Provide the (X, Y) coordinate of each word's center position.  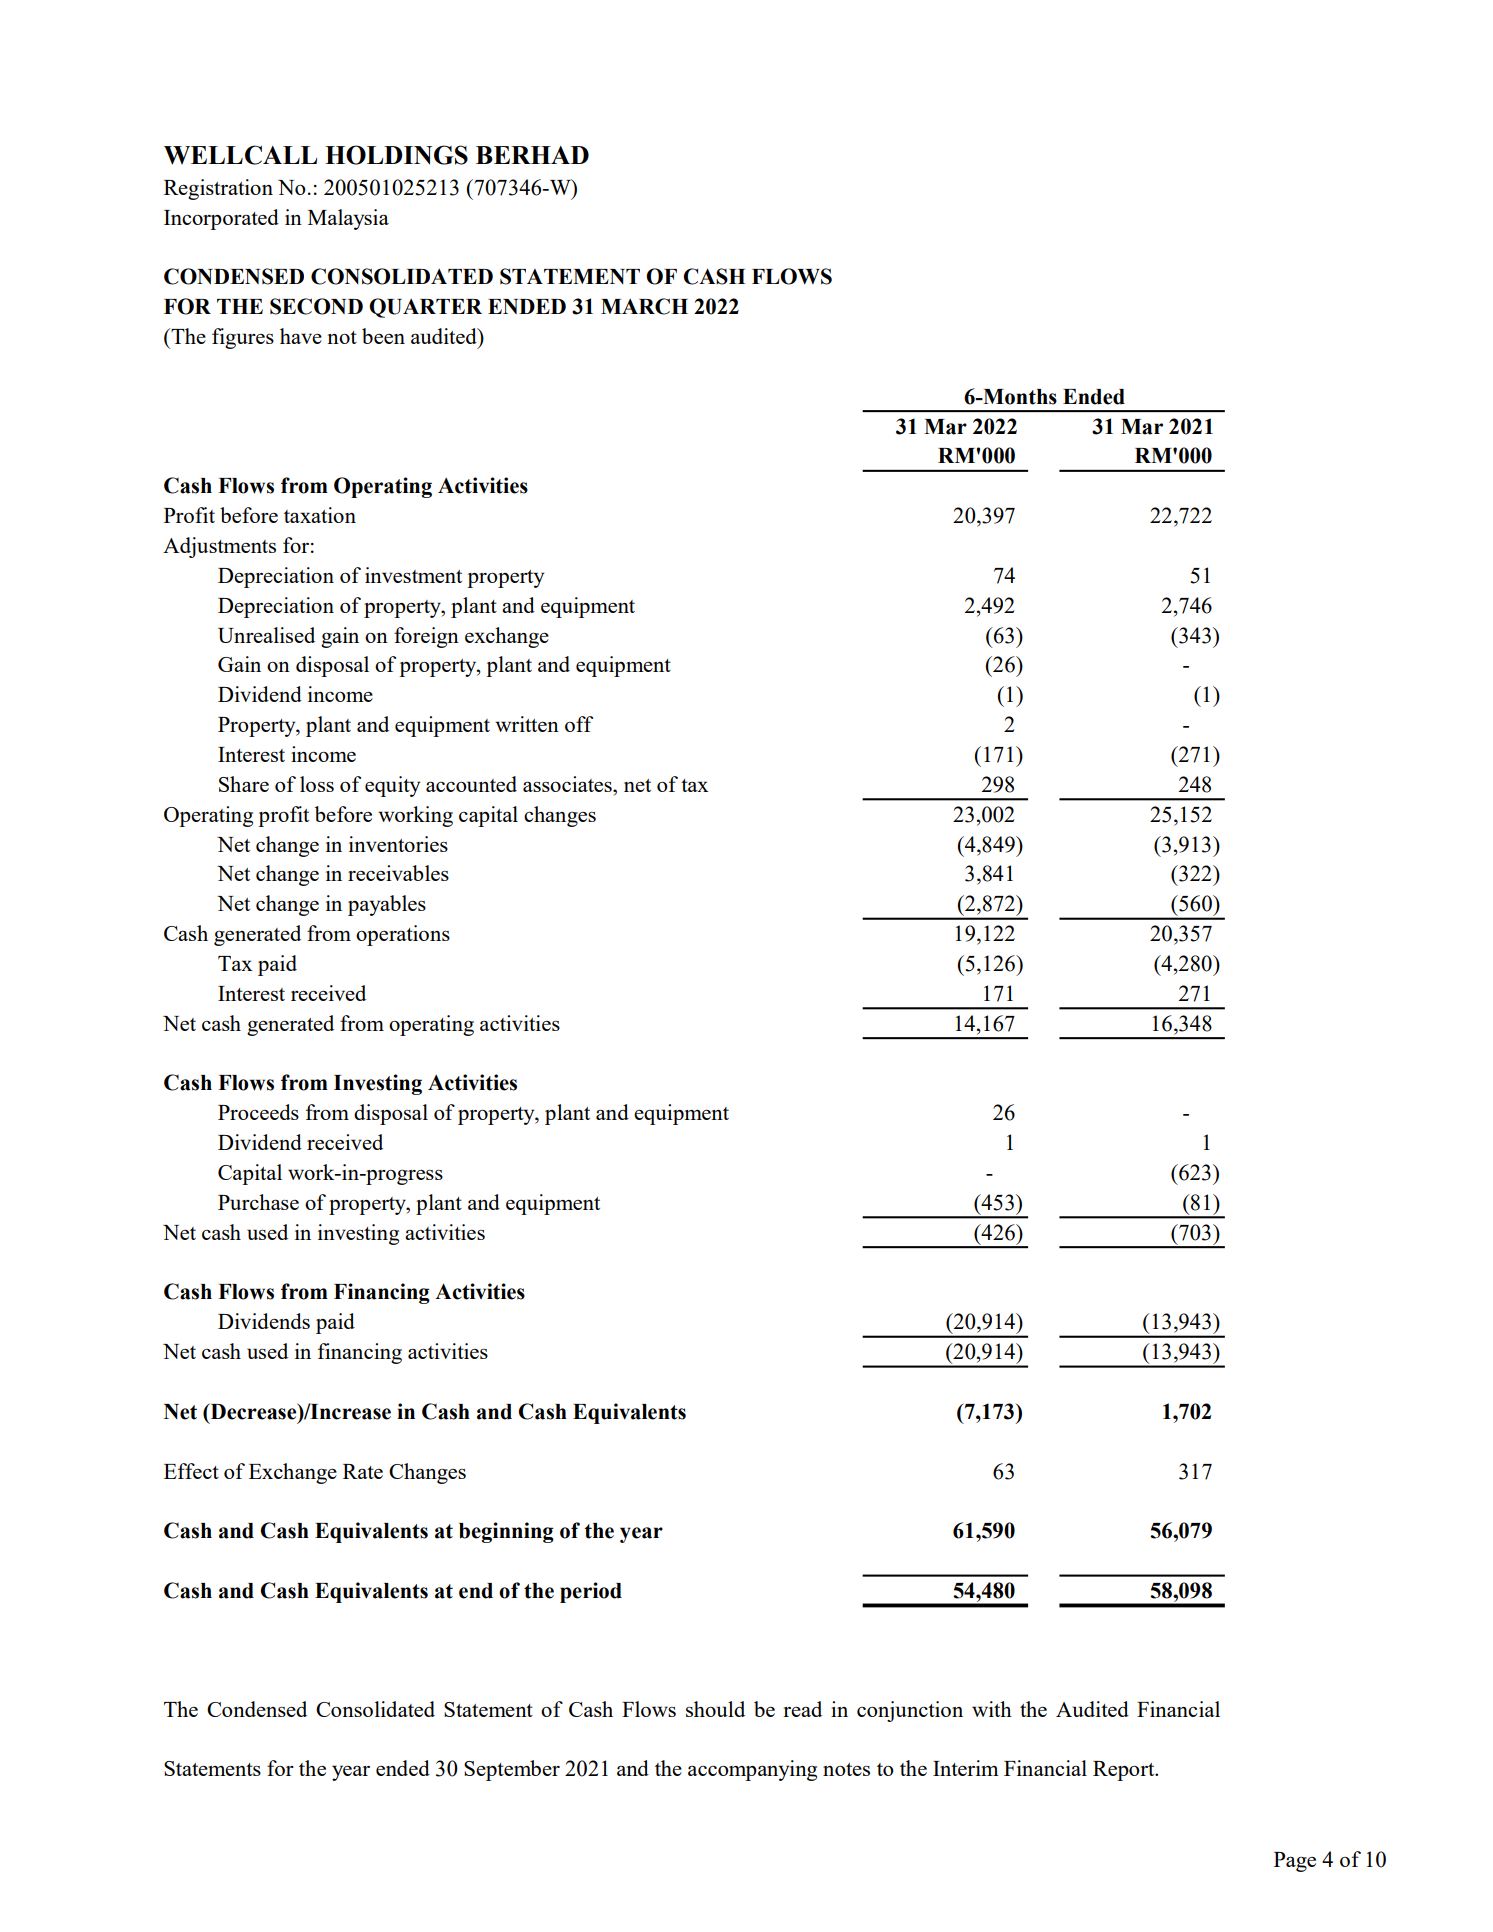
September (512, 1770)
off (579, 724)
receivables (398, 873)
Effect (191, 1471)
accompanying (752, 1770)
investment (413, 575)
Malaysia (348, 219)
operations (403, 935)
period (591, 1592)
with (992, 1709)
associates (568, 784)
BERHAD (532, 155)
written (527, 724)
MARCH (644, 306)
